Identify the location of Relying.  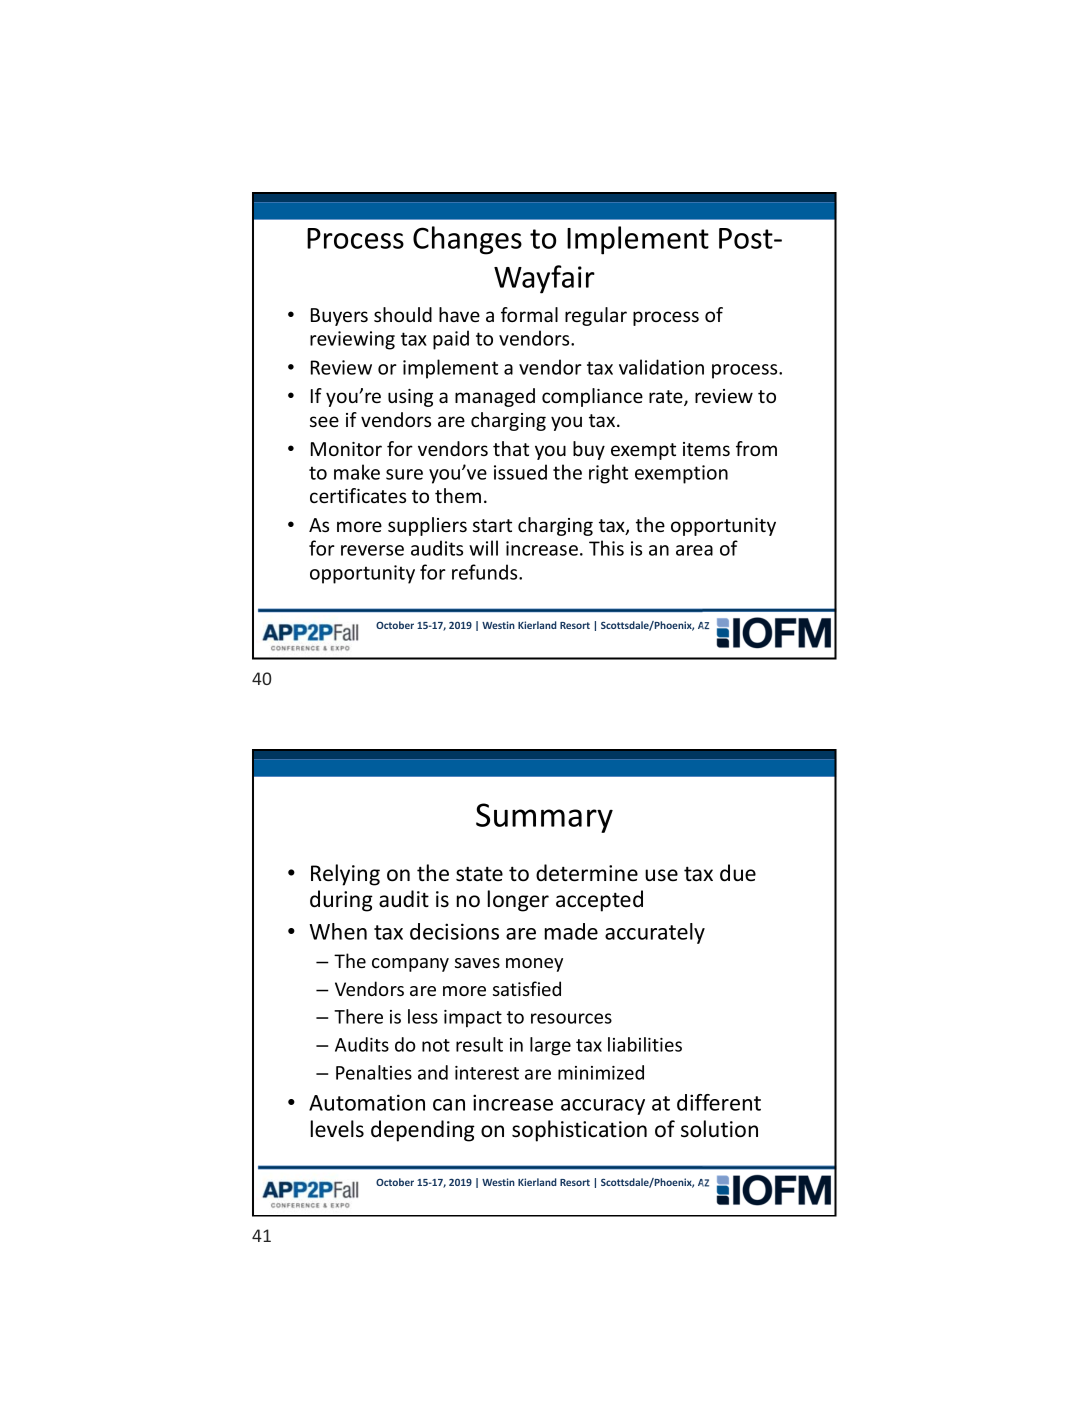
(345, 875).
